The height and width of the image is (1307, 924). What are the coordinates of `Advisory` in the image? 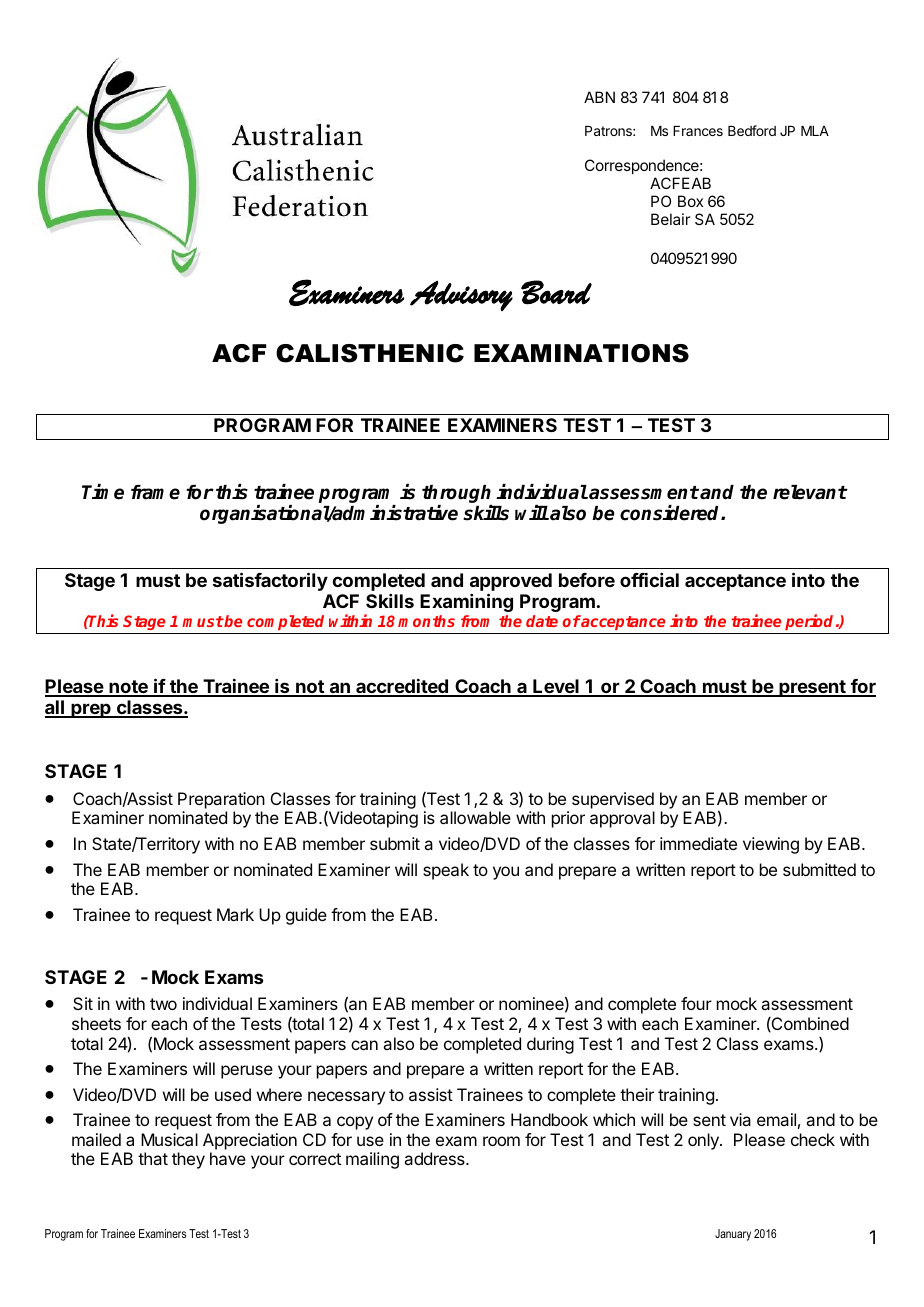 It's located at (461, 295).
